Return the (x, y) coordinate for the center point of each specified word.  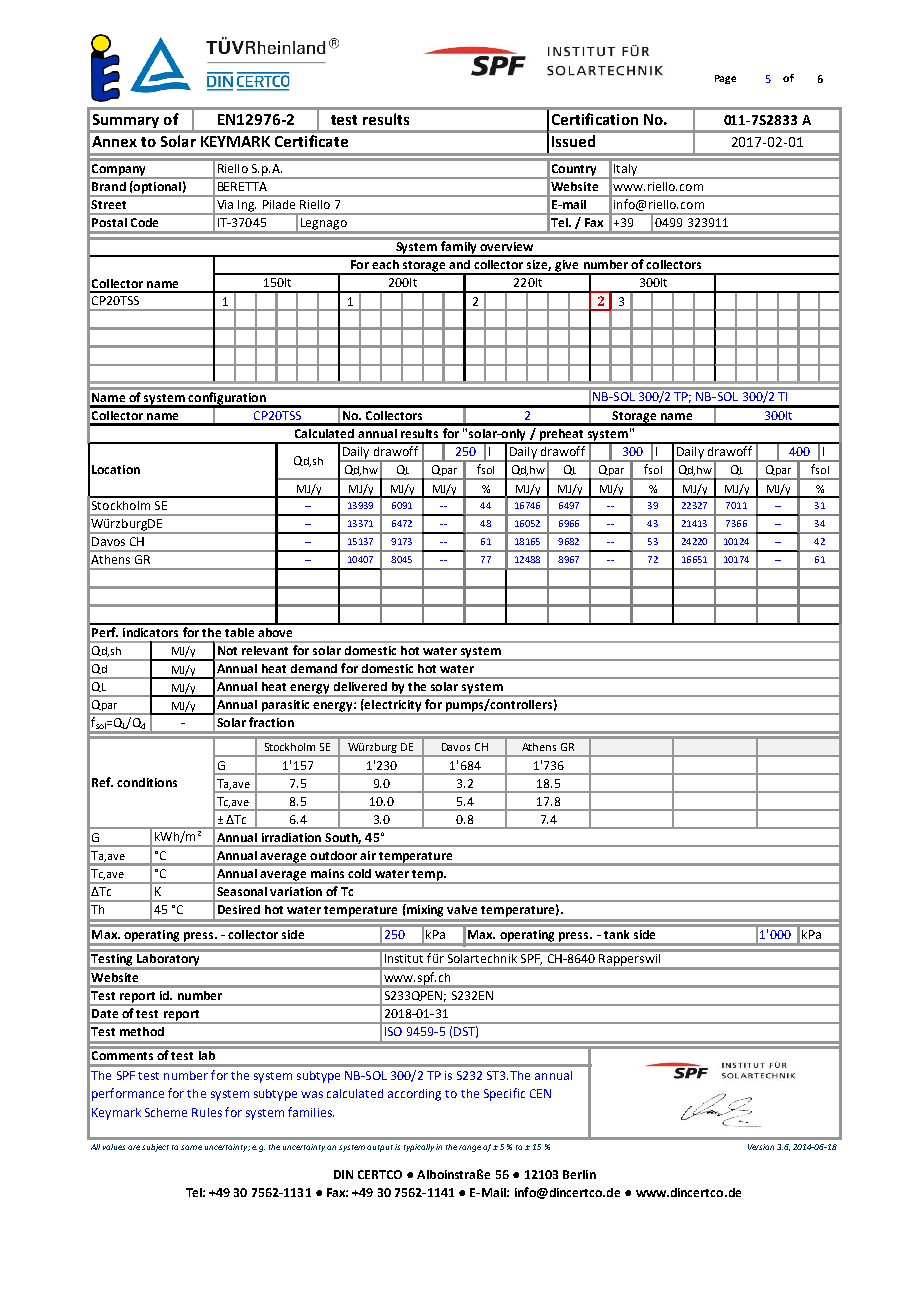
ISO (393, 1031)
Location (116, 469)
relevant (265, 650)
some (191, 1147)
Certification (595, 119)
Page (725, 79)
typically (419, 1148)
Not (227, 650)
